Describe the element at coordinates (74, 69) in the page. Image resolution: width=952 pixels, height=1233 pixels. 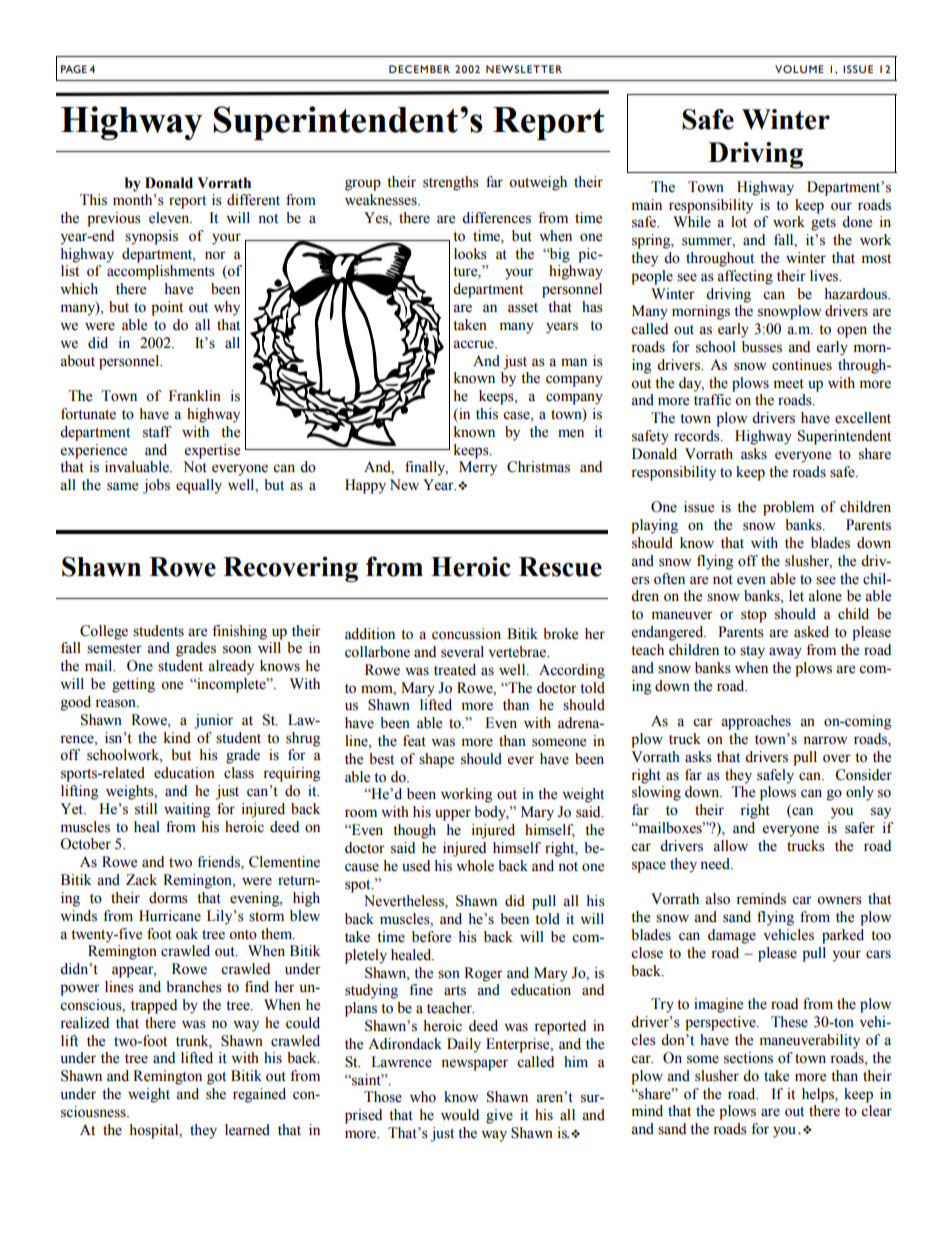
I see `PAGE` at that location.
